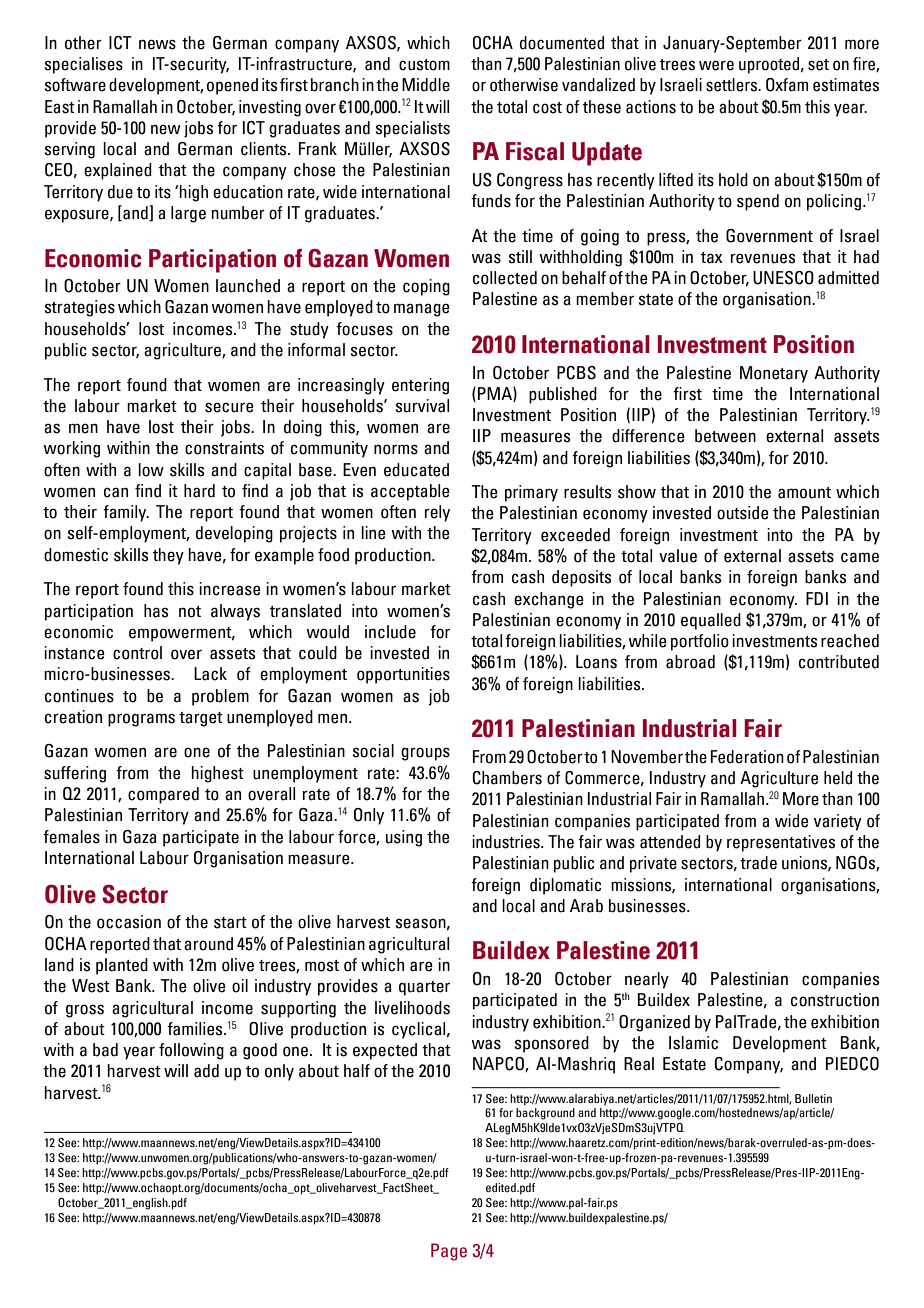 This screenshot has width=924, height=1308. Describe the element at coordinates (743, 513) in the screenshot. I see `outside` at that location.
